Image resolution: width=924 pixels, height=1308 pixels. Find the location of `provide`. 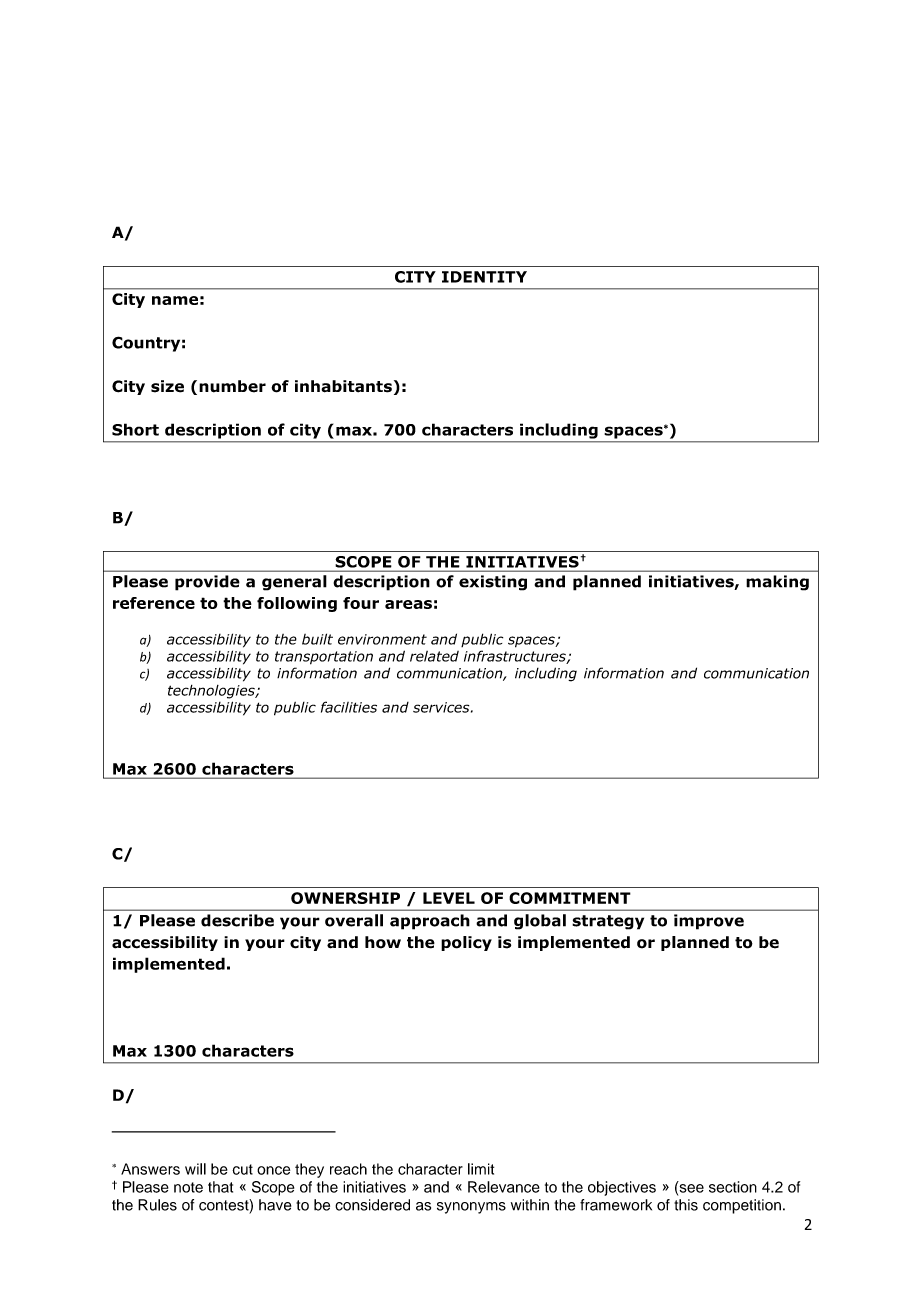

provide is located at coordinates (207, 583).
